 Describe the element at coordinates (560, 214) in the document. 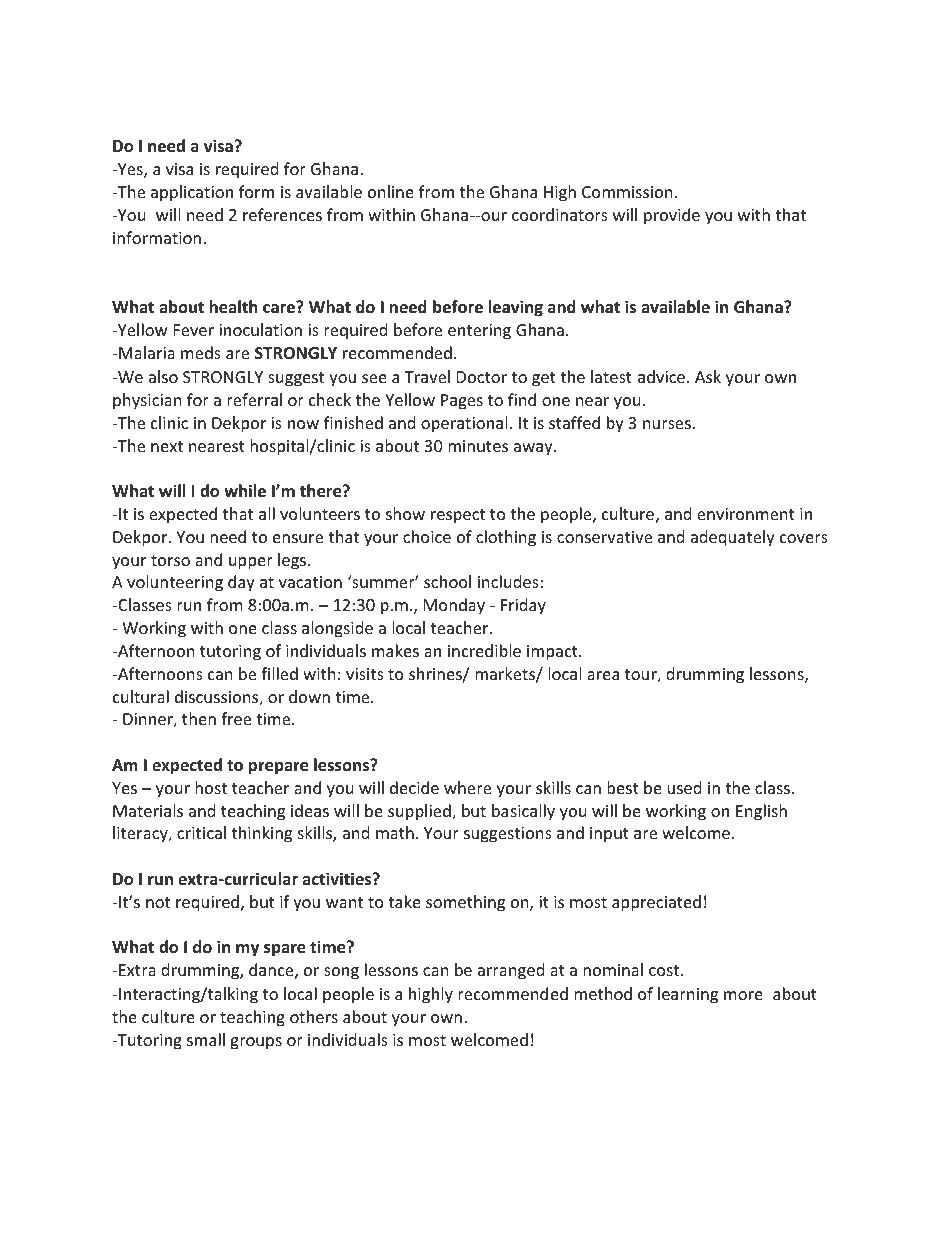

I see `coordinators` at that location.
